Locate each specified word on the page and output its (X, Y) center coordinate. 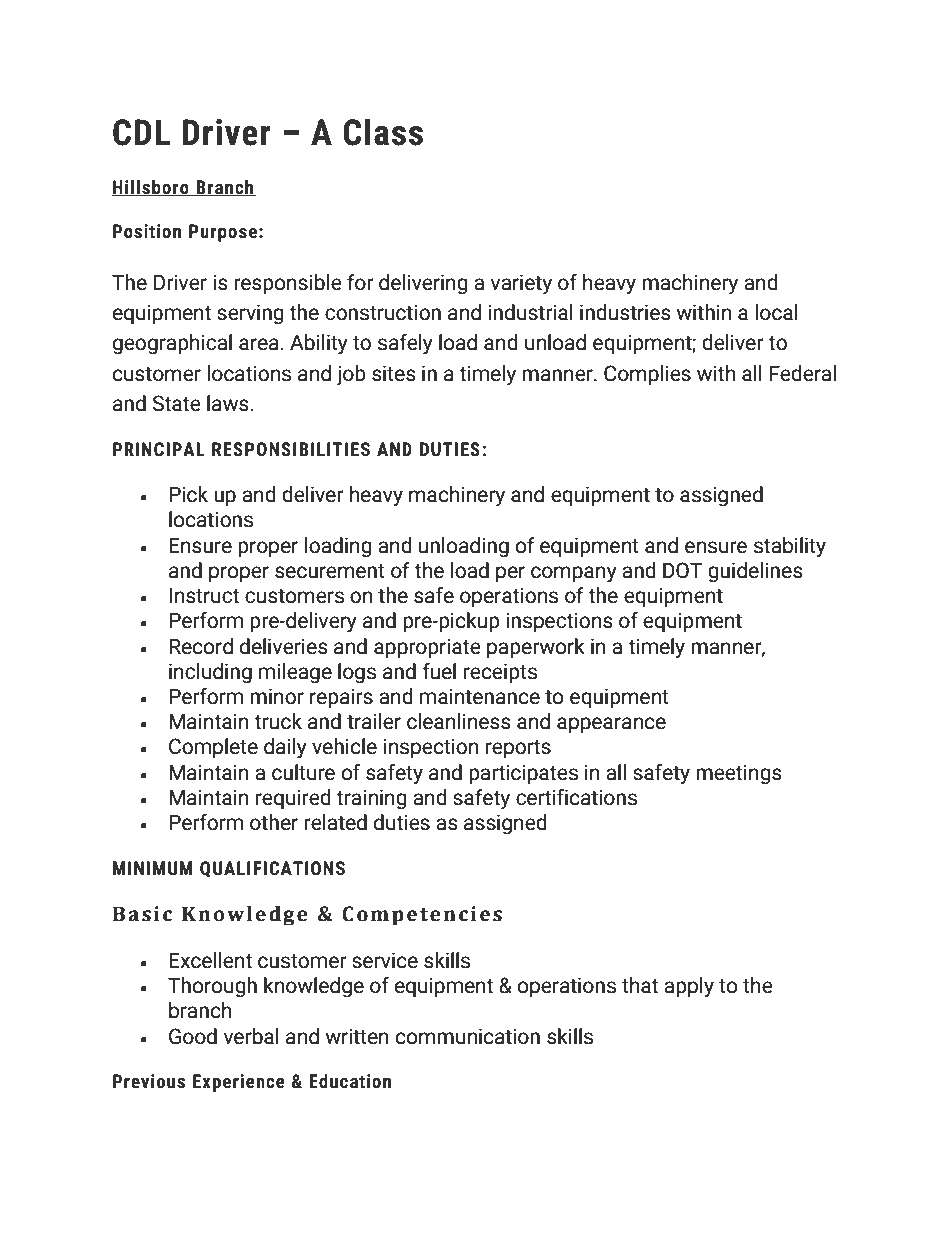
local (777, 312)
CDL (141, 132)
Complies (647, 375)
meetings (739, 774)
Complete (213, 748)
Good (193, 1036)
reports (518, 749)
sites (394, 373)
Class (383, 132)
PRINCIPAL (159, 449)
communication (468, 1036)
